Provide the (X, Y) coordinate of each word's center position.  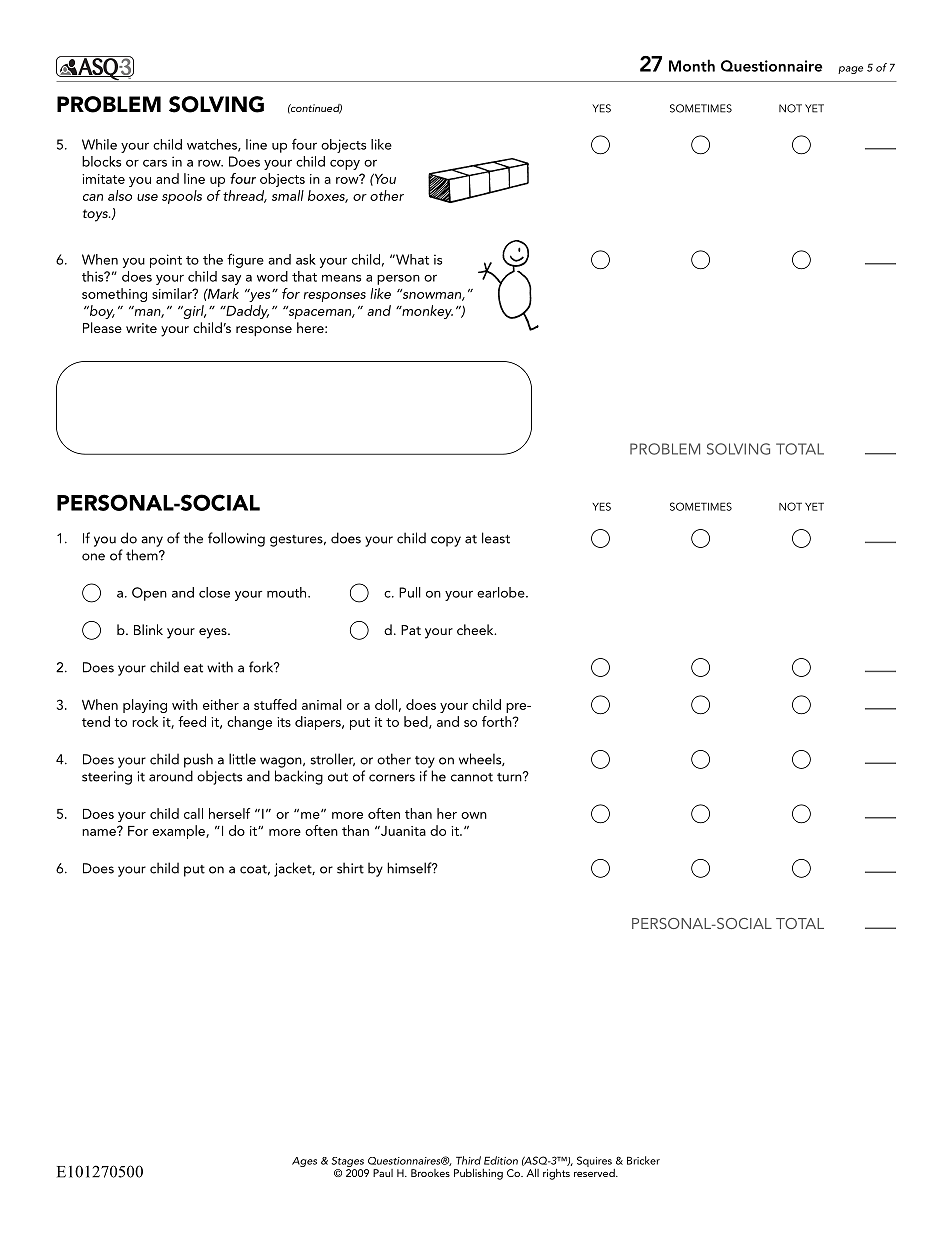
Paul (383, 1173)
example (179, 832)
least (496, 538)
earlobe (502, 592)
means (341, 278)
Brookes (430, 1173)
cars (155, 163)
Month (692, 65)
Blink (148, 629)
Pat (411, 630)
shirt (350, 868)
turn (510, 777)
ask (306, 259)
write (141, 328)
